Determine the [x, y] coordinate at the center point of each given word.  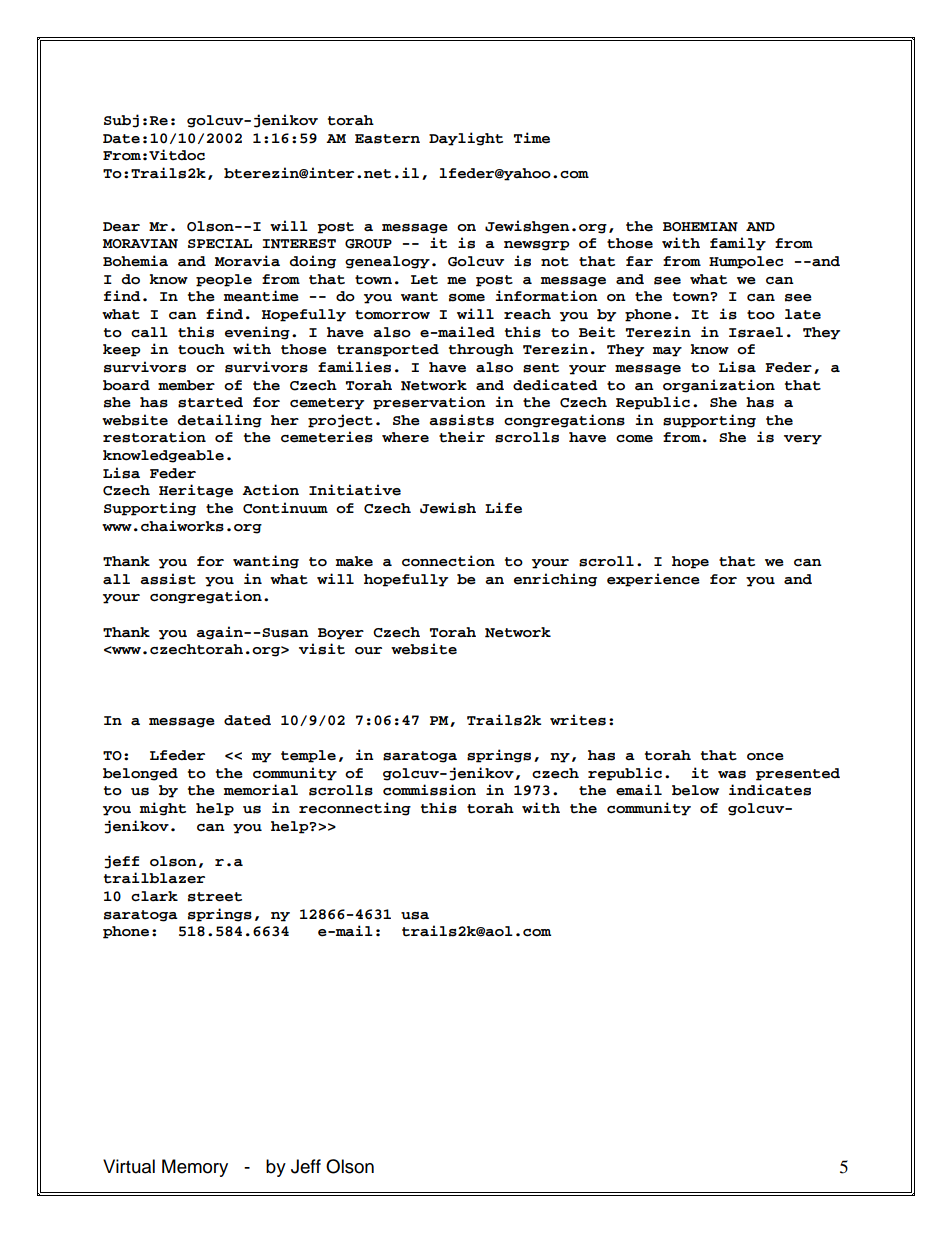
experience [653, 580]
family [738, 244]
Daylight [466, 139]
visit [322, 649]
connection [448, 561]
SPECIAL [220, 244]
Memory [195, 1168]
